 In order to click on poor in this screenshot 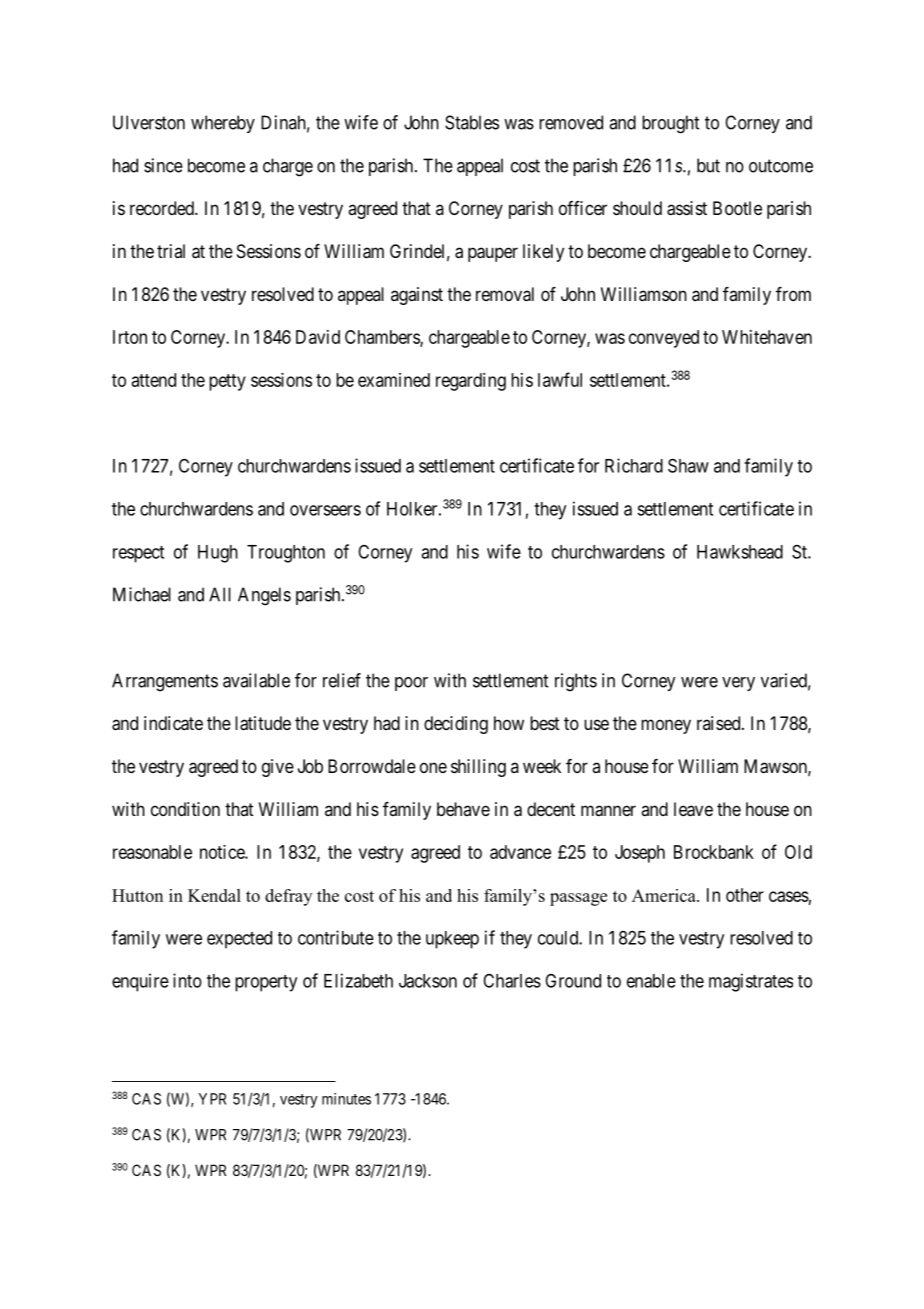, I will do `click(411, 684)`.
